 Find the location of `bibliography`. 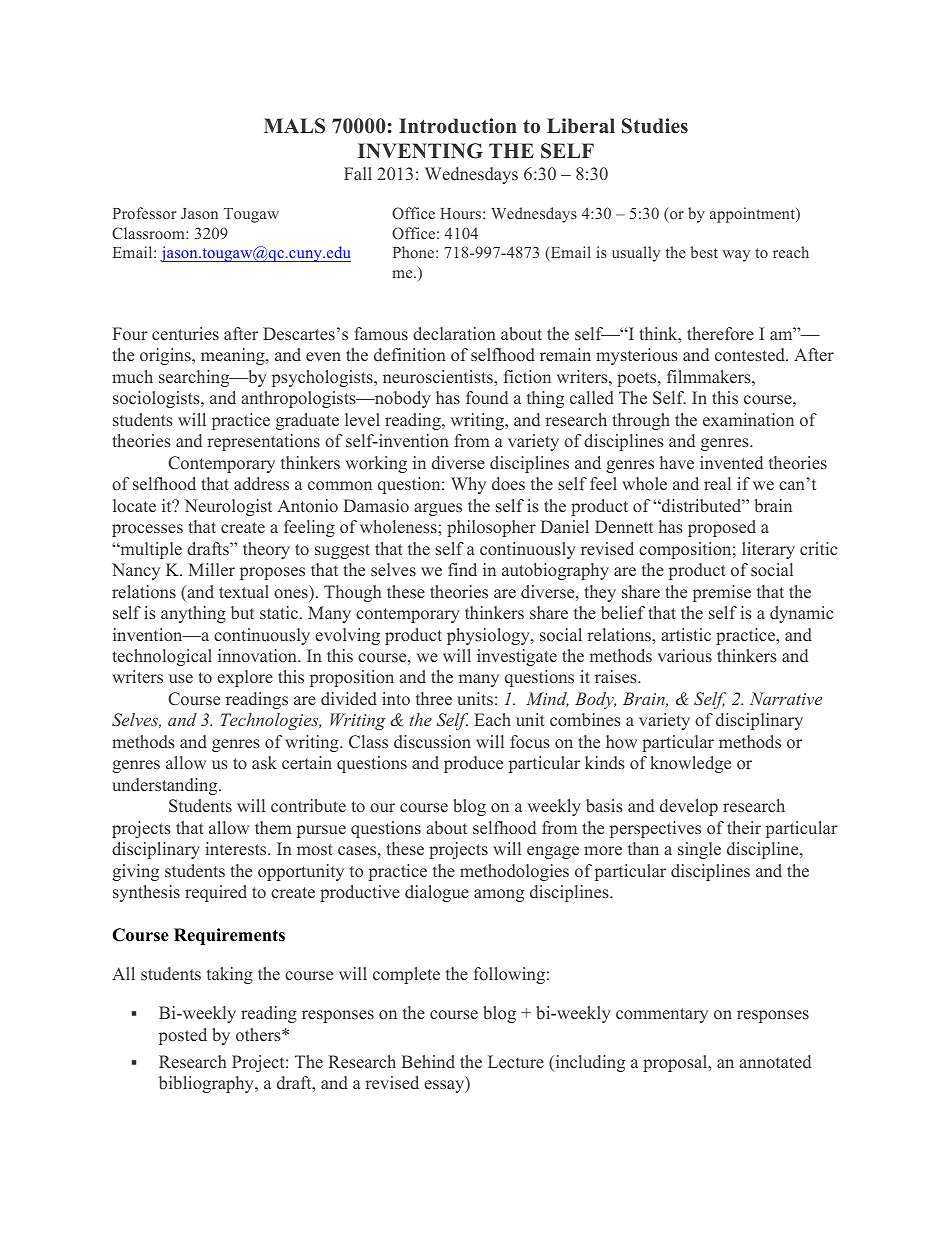

bibliography is located at coordinates (207, 1084).
